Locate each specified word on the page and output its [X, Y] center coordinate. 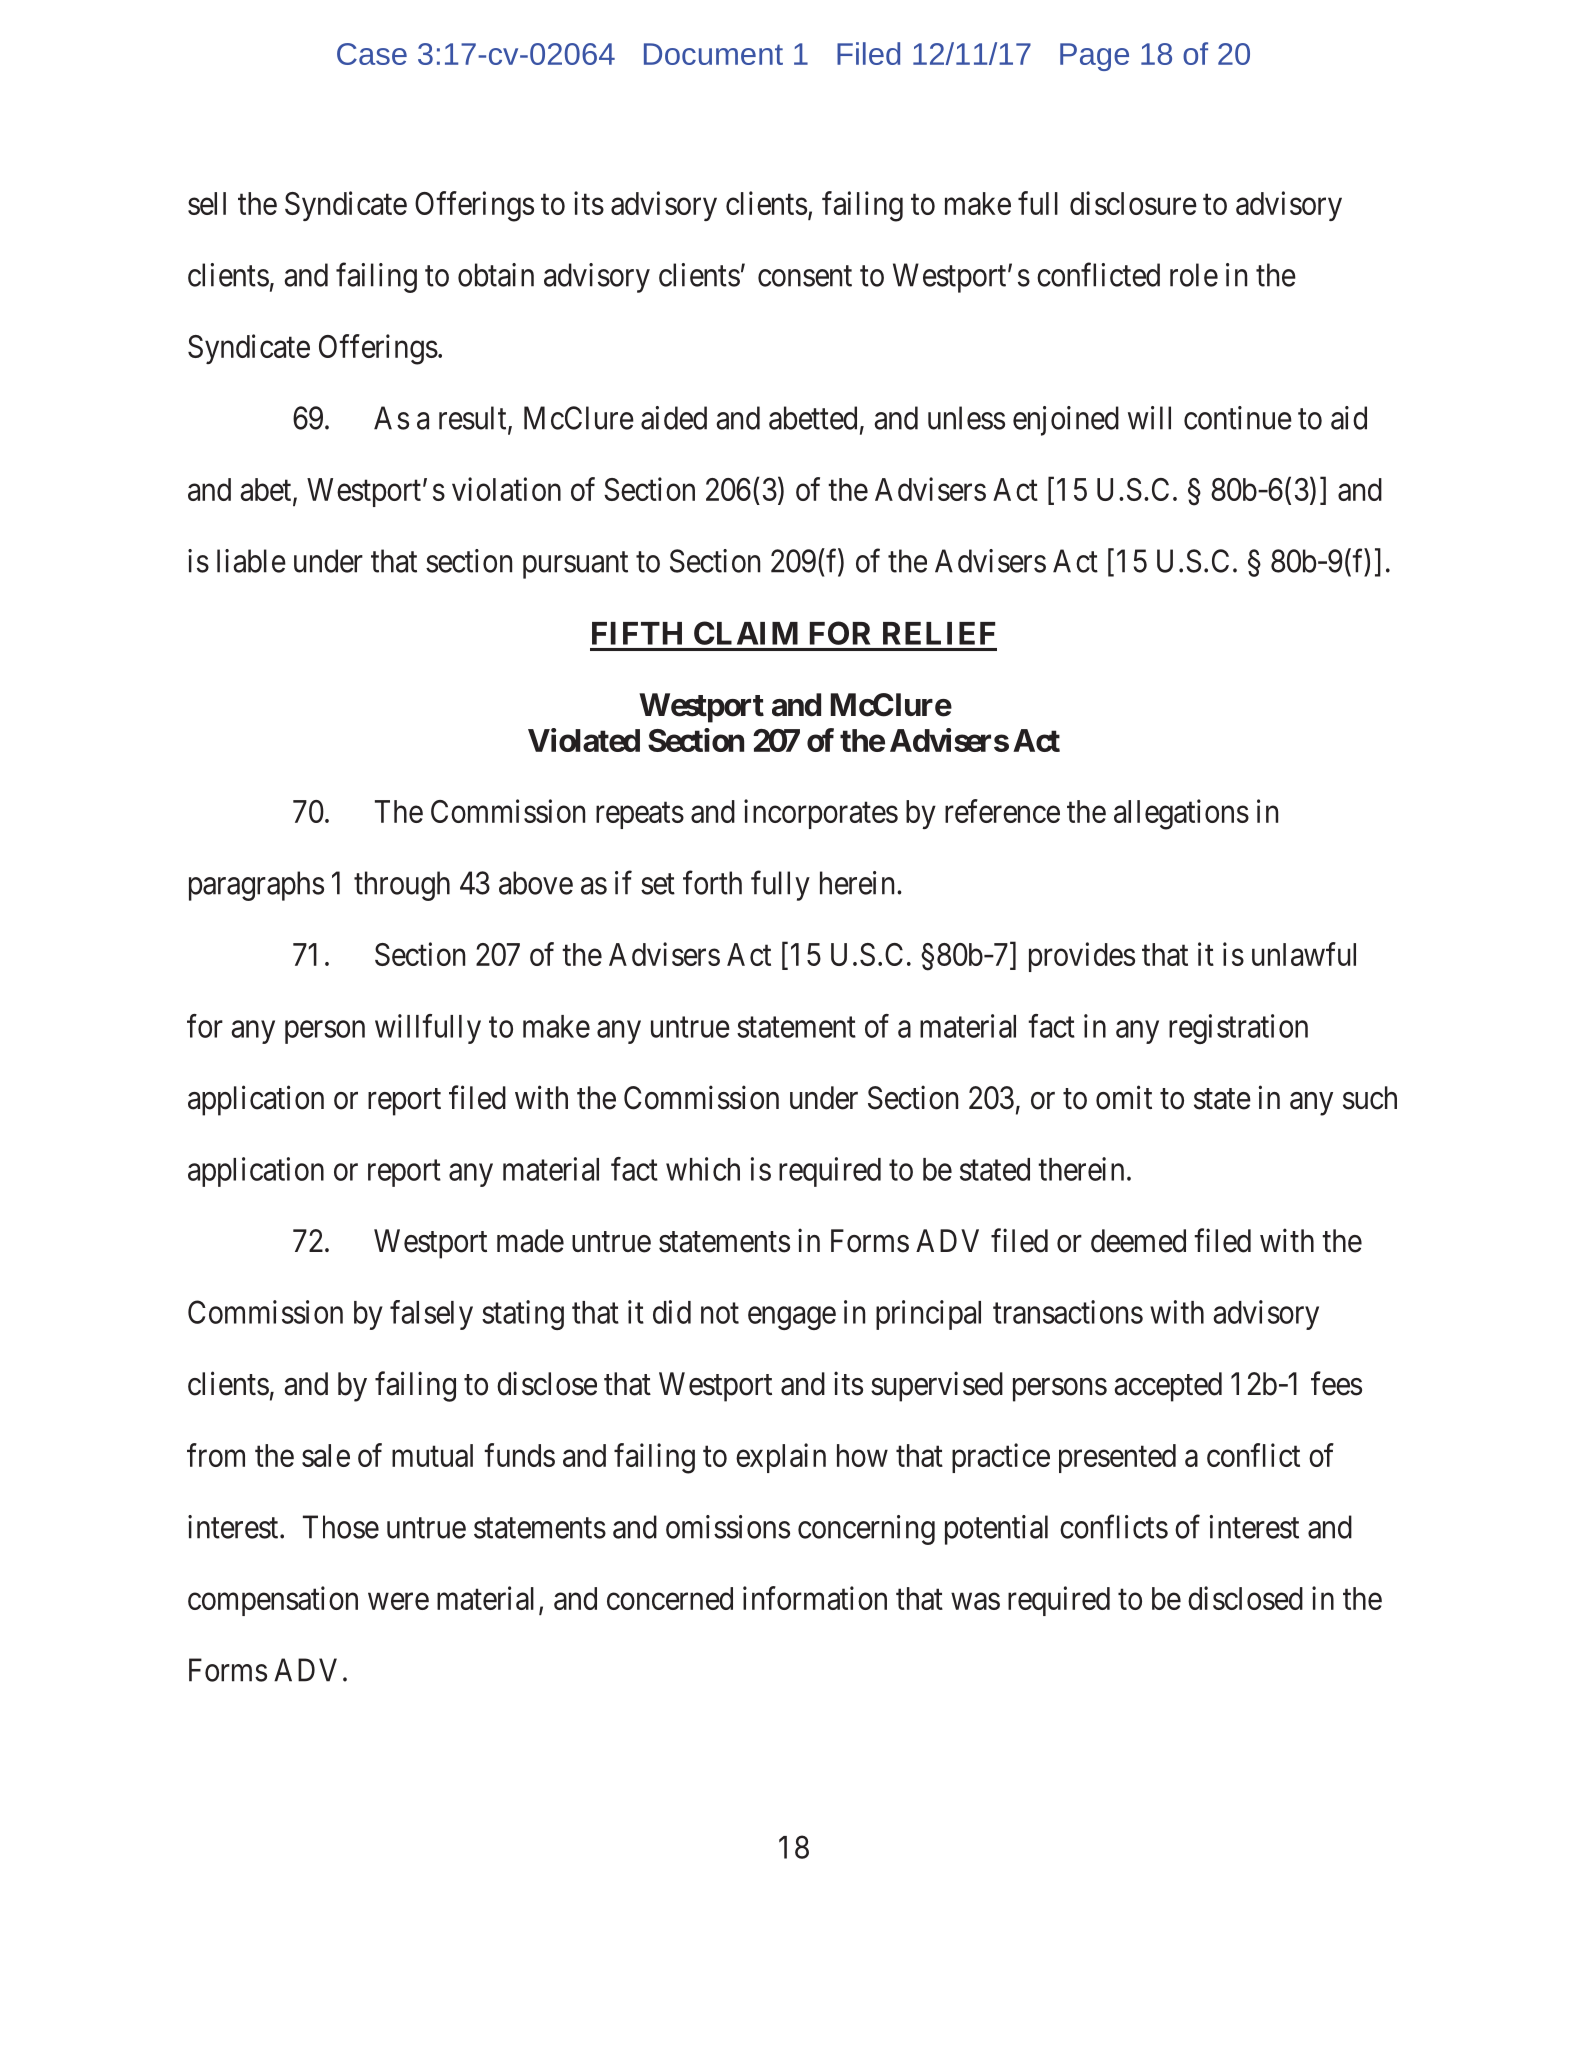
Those [341, 1527]
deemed [1138, 1241]
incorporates [821, 814]
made [530, 1241]
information [815, 1598]
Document [713, 54]
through [402, 886]
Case [372, 54]
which [703, 1169]
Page [1094, 57]
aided [674, 418]
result [474, 419]
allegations [1181, 814]
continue [1238, 418]
